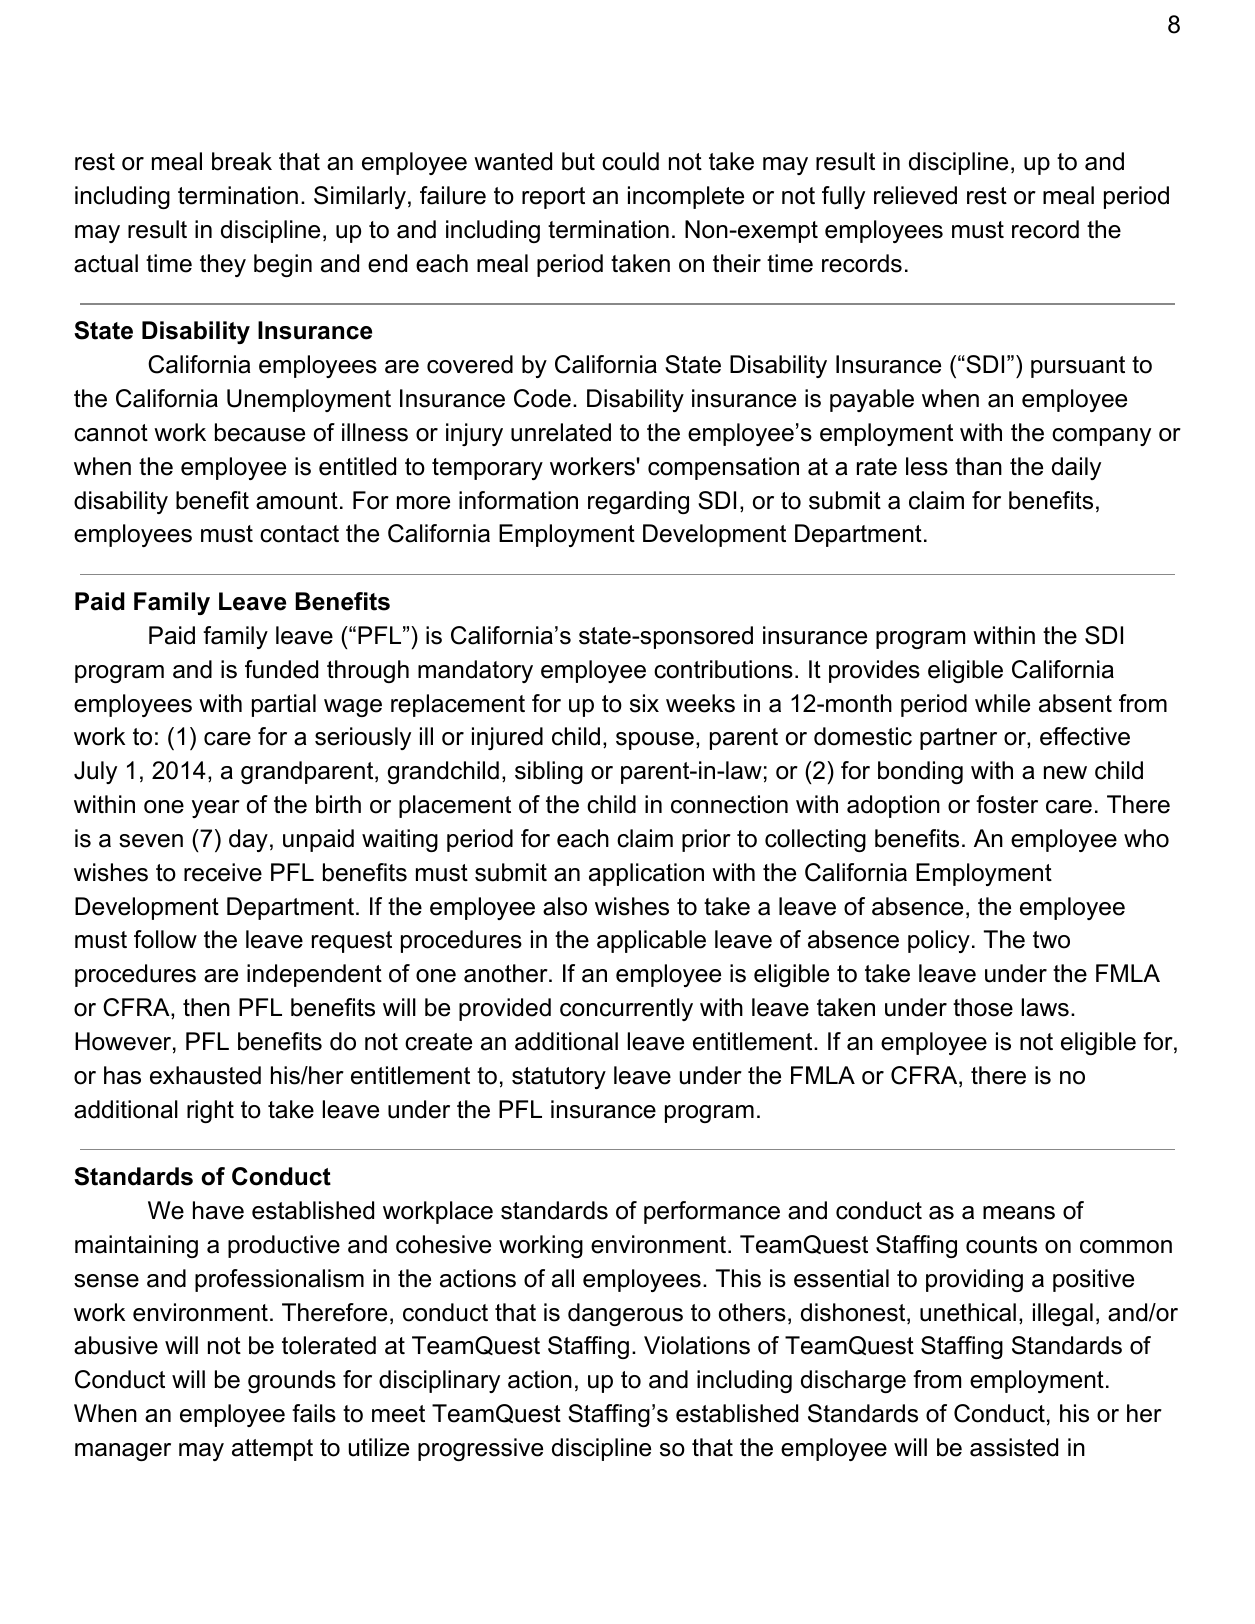 The image size is (1255, 1624). Describe the element at coordinates (272, 1450) in the screenshot. I see `attempt` at that location.
